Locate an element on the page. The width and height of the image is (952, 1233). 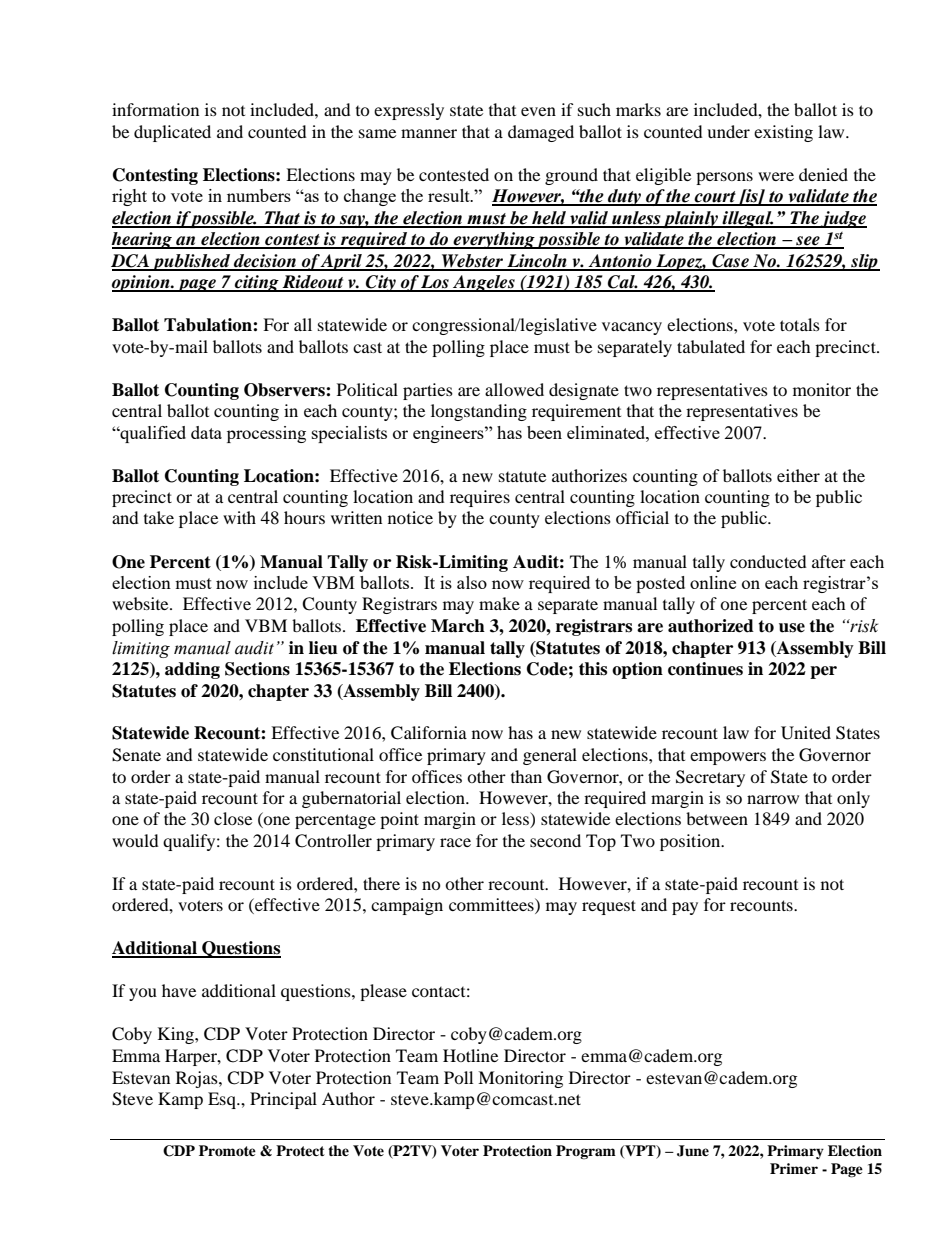
close is located at coordinates (233, 818).
